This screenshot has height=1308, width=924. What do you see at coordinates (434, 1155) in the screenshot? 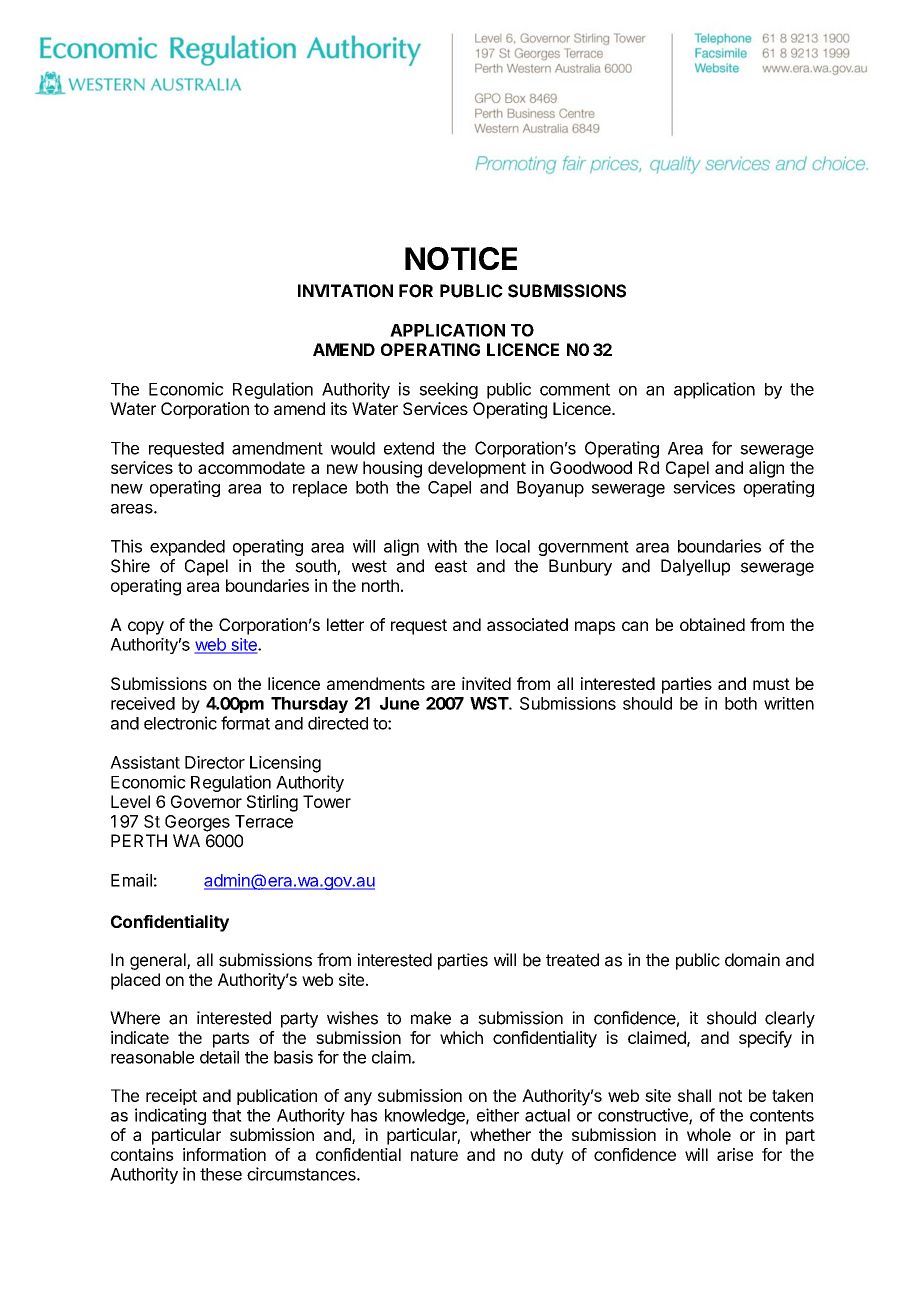
I see `nature` at bounding box center [434, 1155].
